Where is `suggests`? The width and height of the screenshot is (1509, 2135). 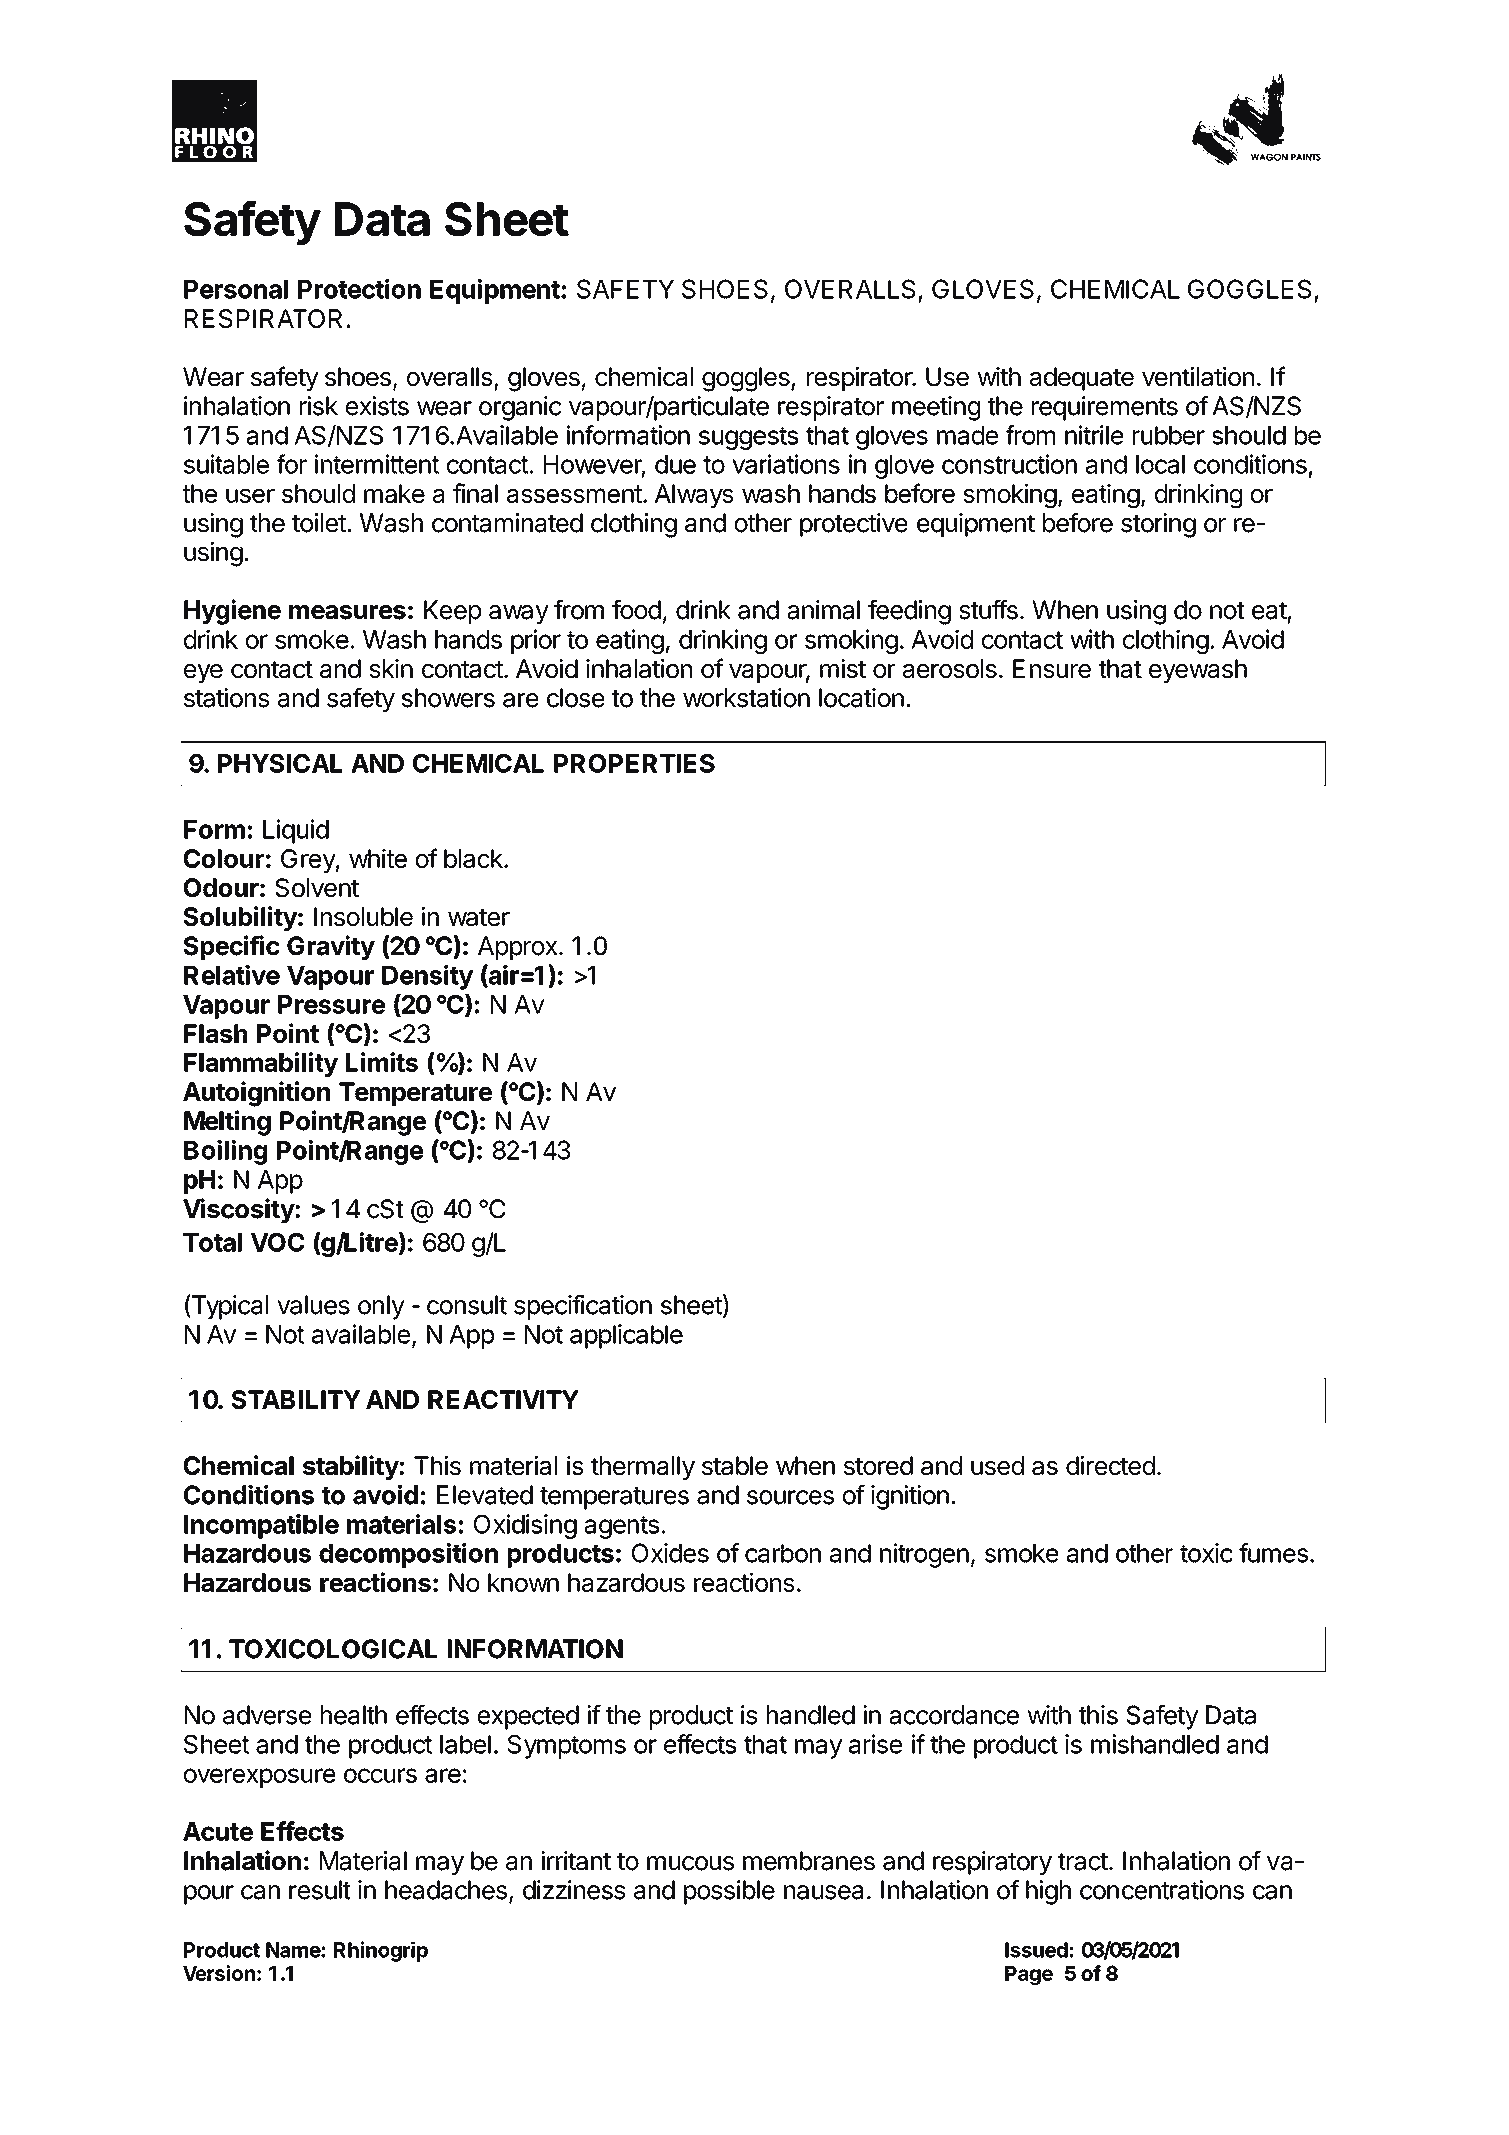 suggests is located at coordinates (748, 438).
